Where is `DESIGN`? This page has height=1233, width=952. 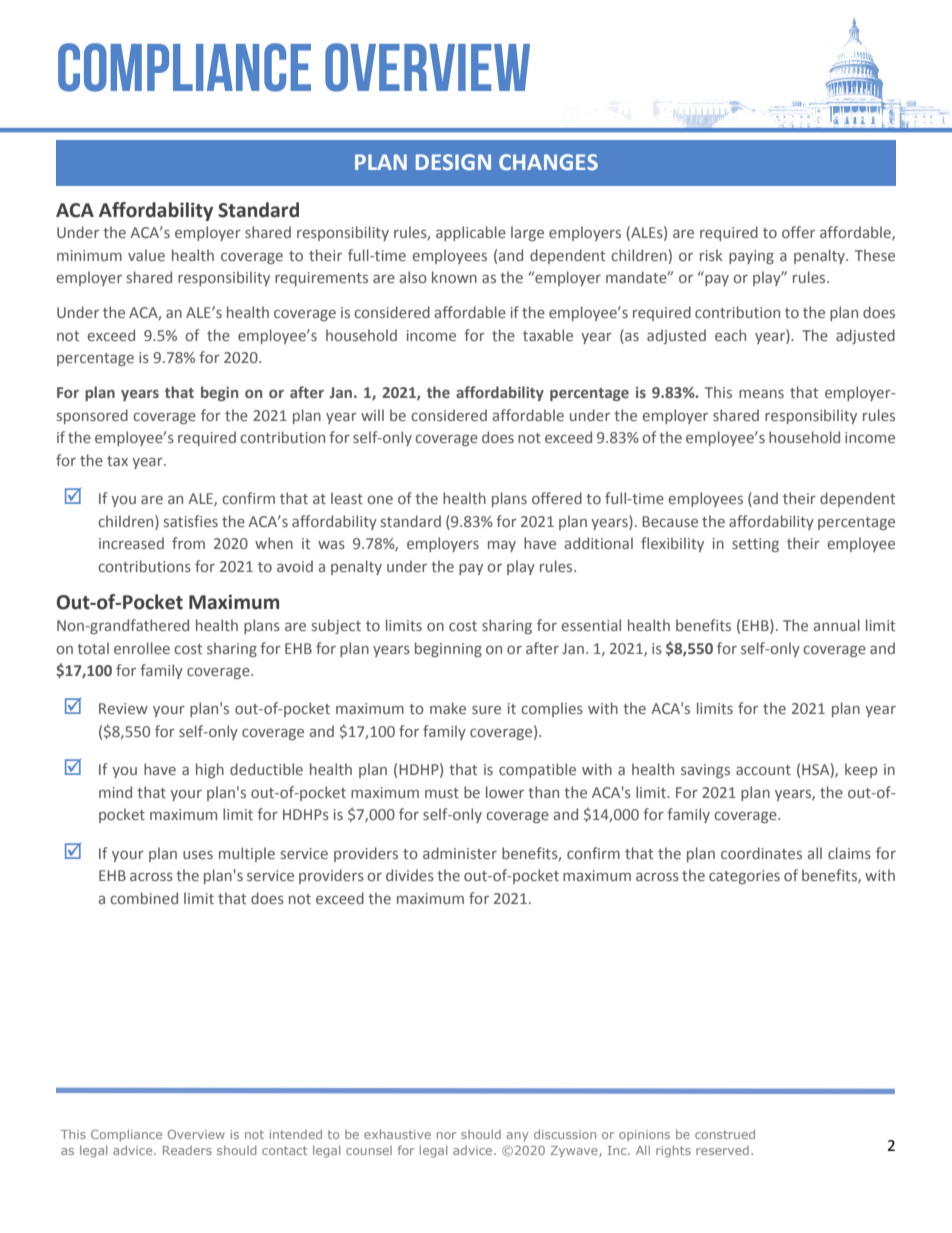 DESIGN is located at coordinates (453, 162).
